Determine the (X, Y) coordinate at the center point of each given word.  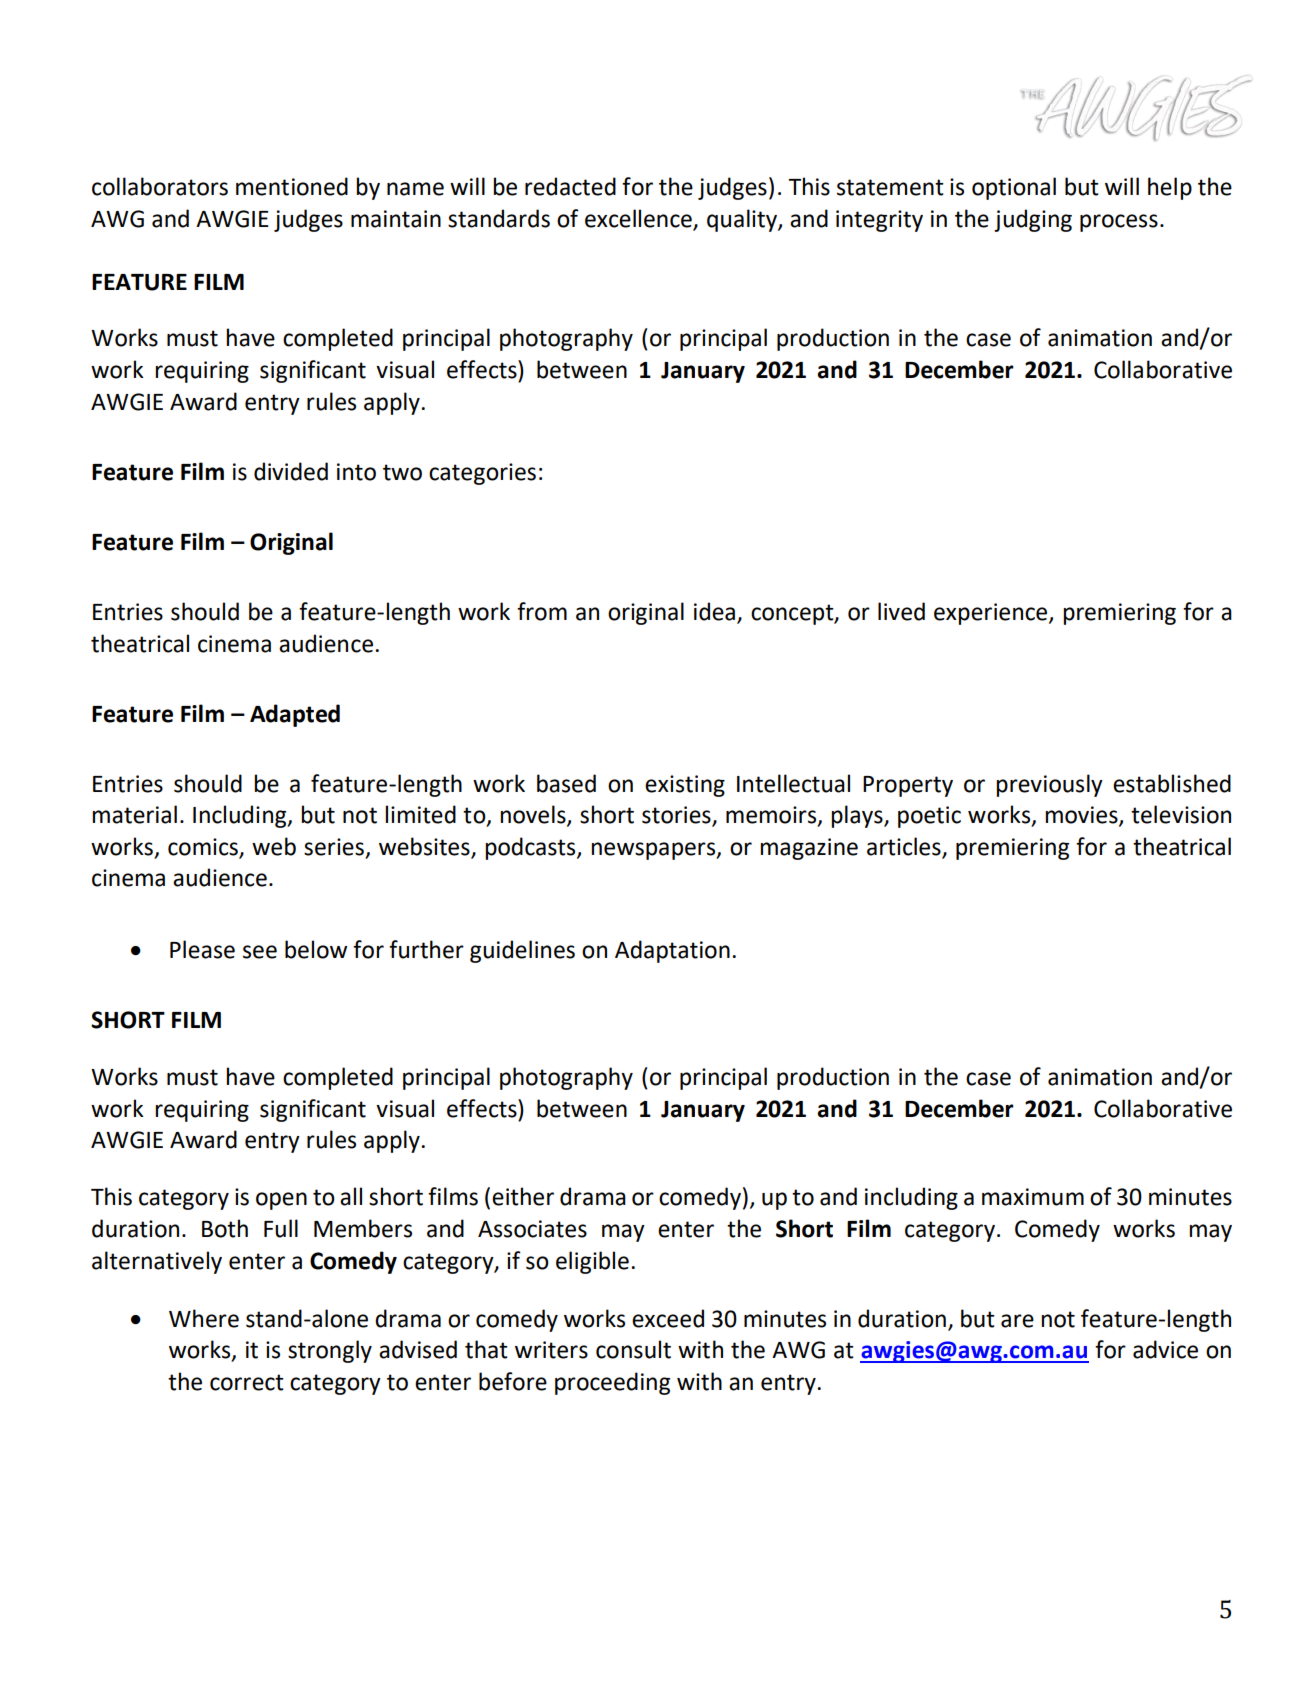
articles (904, 846)
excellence (638, 218)
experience (992, 614)
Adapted (295, 715)
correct (247, 1382)
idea (716, 612)
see (260, 952)
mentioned (292, 186)
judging (1033, 220)
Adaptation (672, 951)
